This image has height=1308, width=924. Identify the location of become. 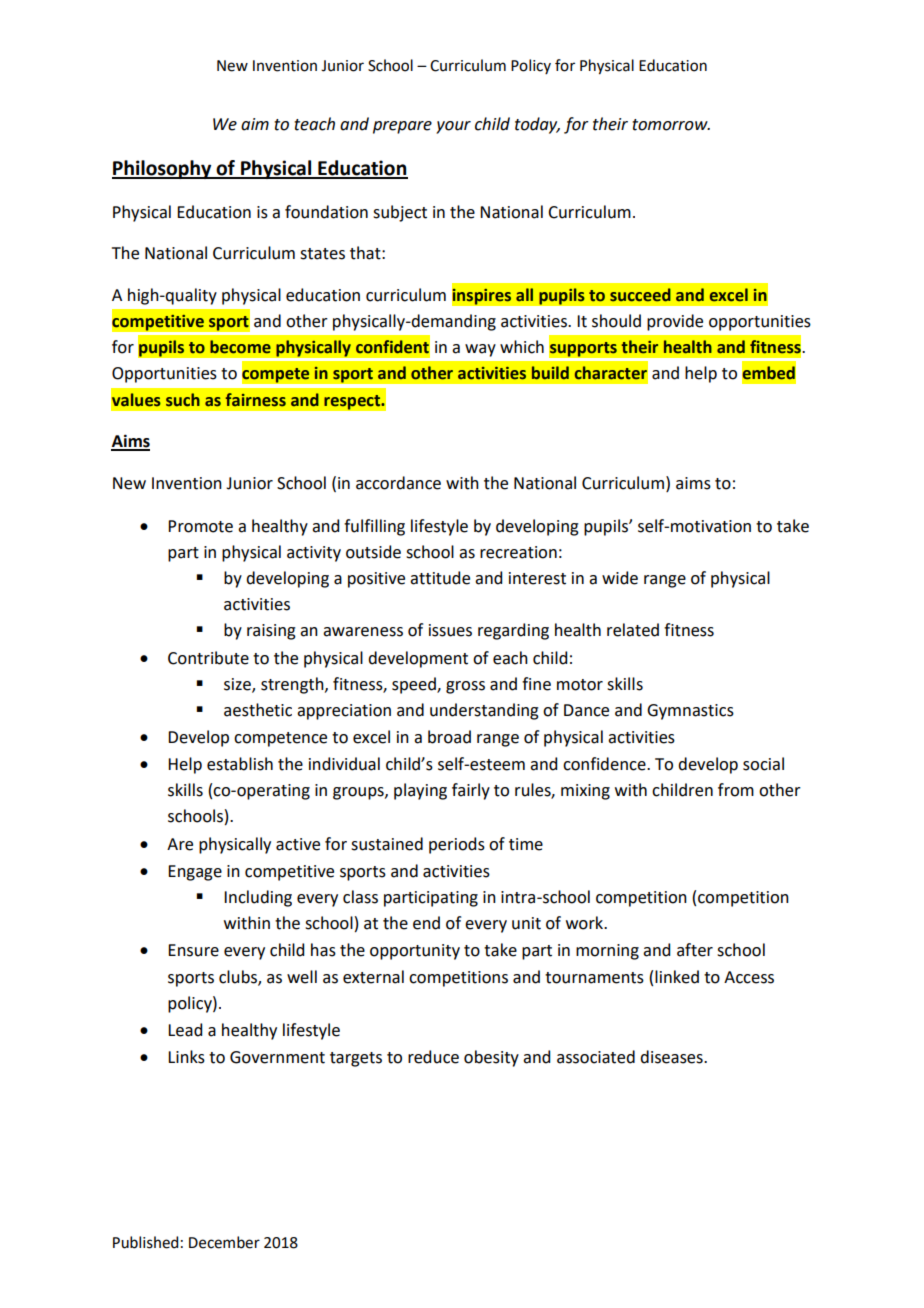
(240, 347).
